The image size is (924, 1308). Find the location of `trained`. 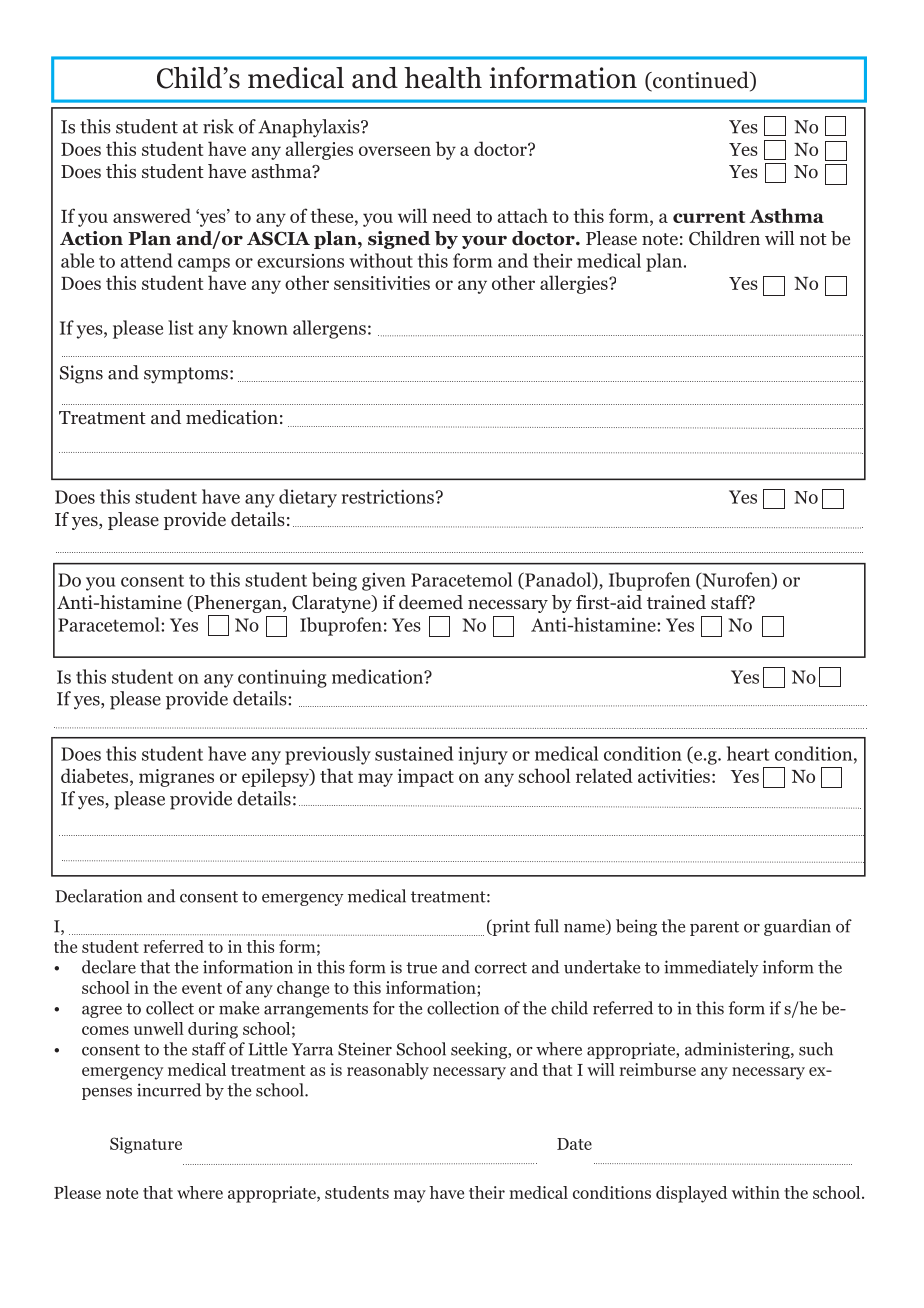

trained is located at coordinates (676, 602).
